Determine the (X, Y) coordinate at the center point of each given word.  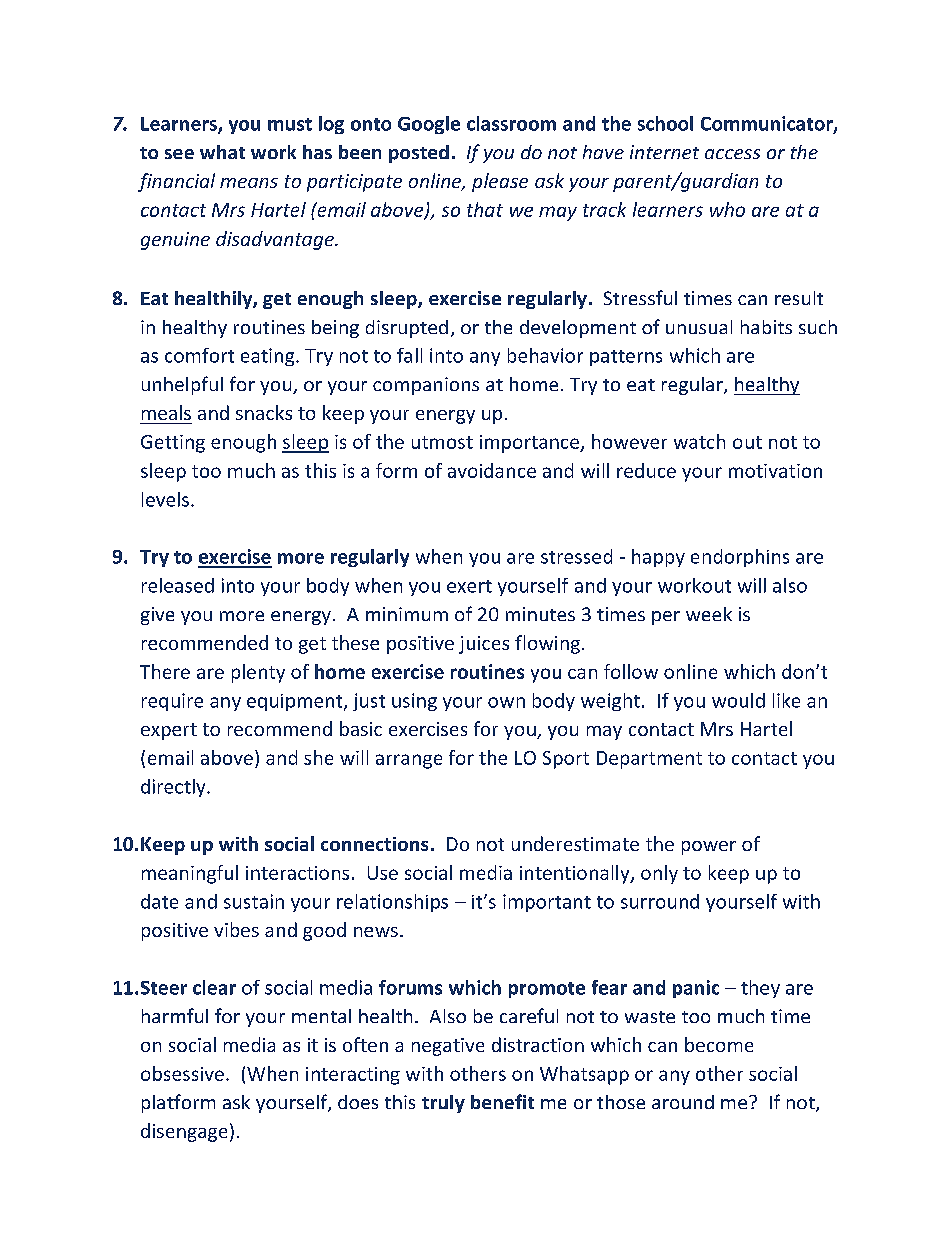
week (709, 614)
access (732, 154)
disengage (184, 1132)
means (249, 183)
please (500, 182)
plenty (258, 673)
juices (484, 645)
